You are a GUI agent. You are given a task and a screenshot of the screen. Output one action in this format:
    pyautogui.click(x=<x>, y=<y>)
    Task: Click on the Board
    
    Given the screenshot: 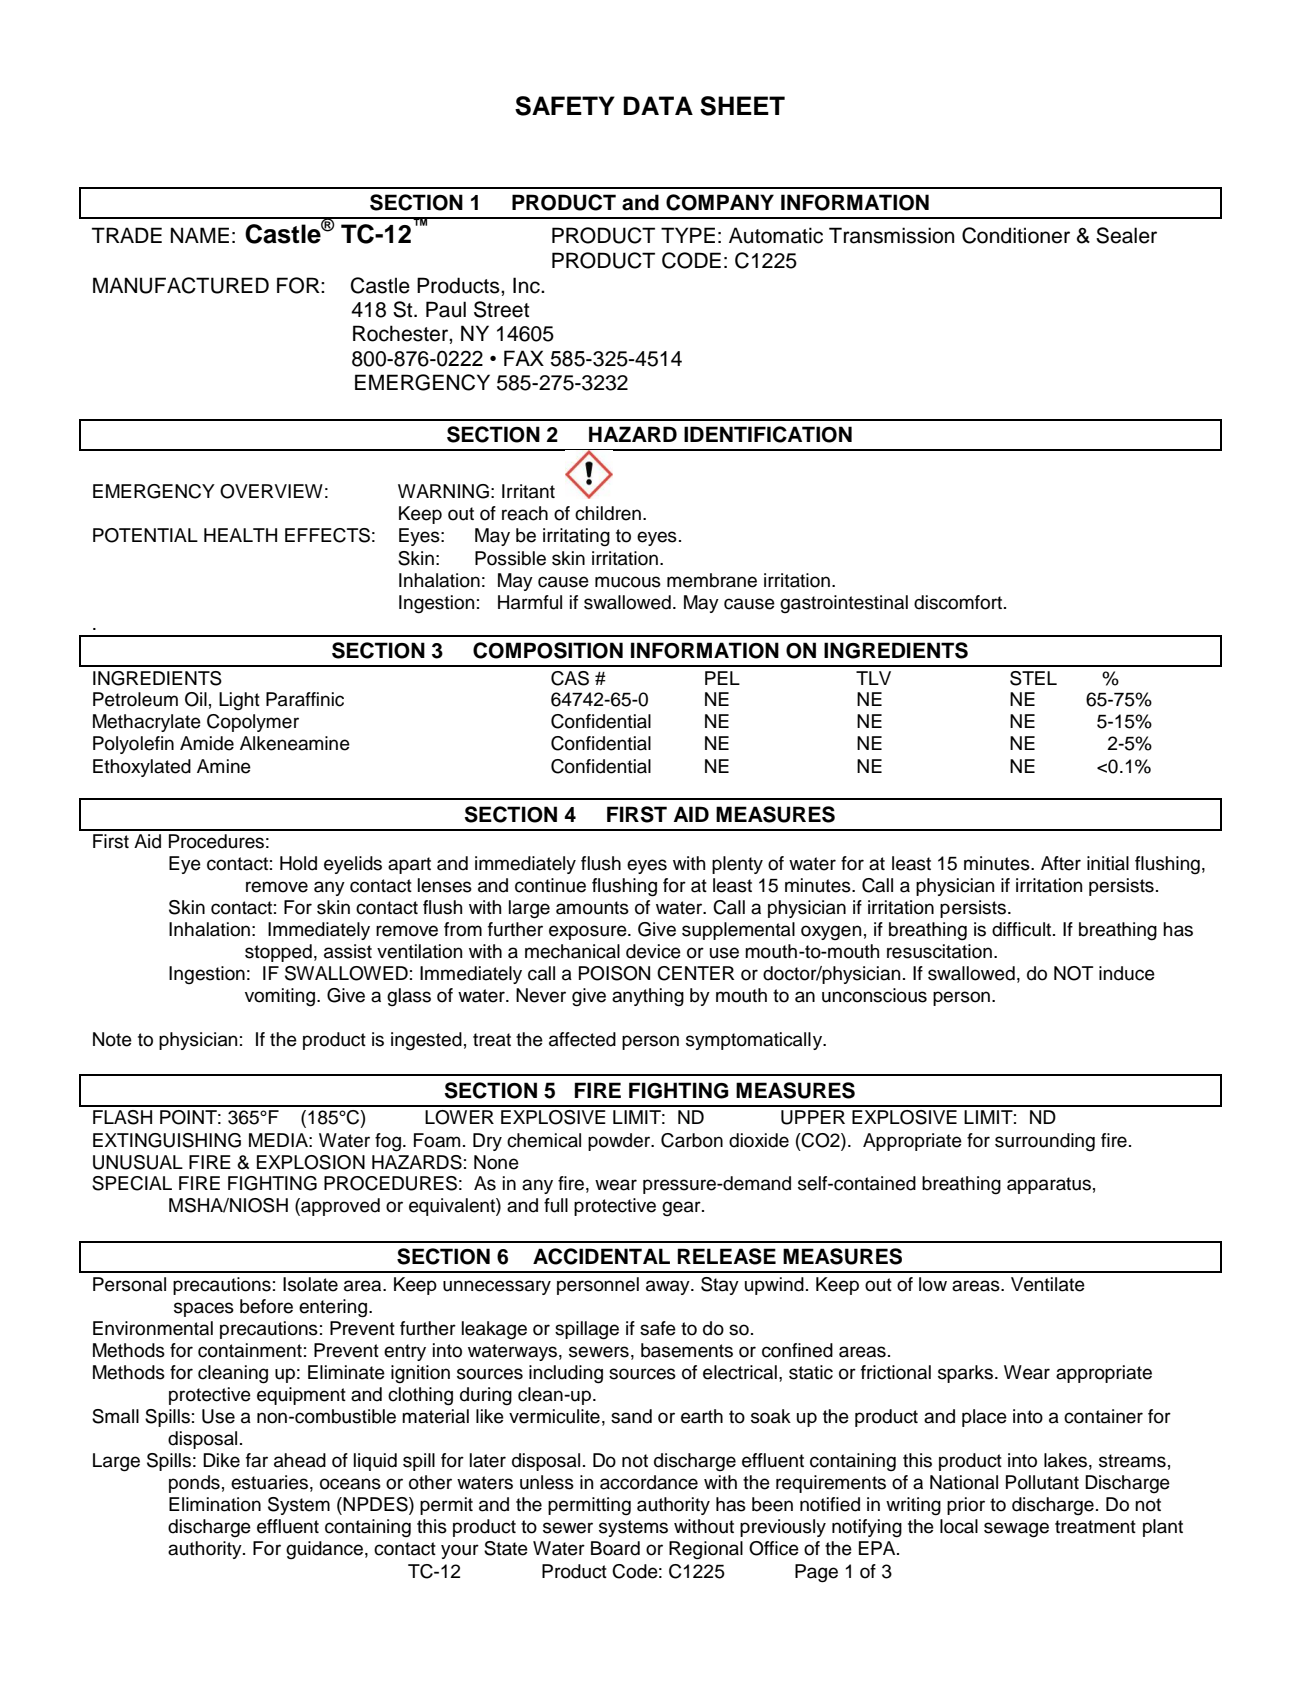 What is the action you would take?
    pyautogui.click(x=615, y=1548)
